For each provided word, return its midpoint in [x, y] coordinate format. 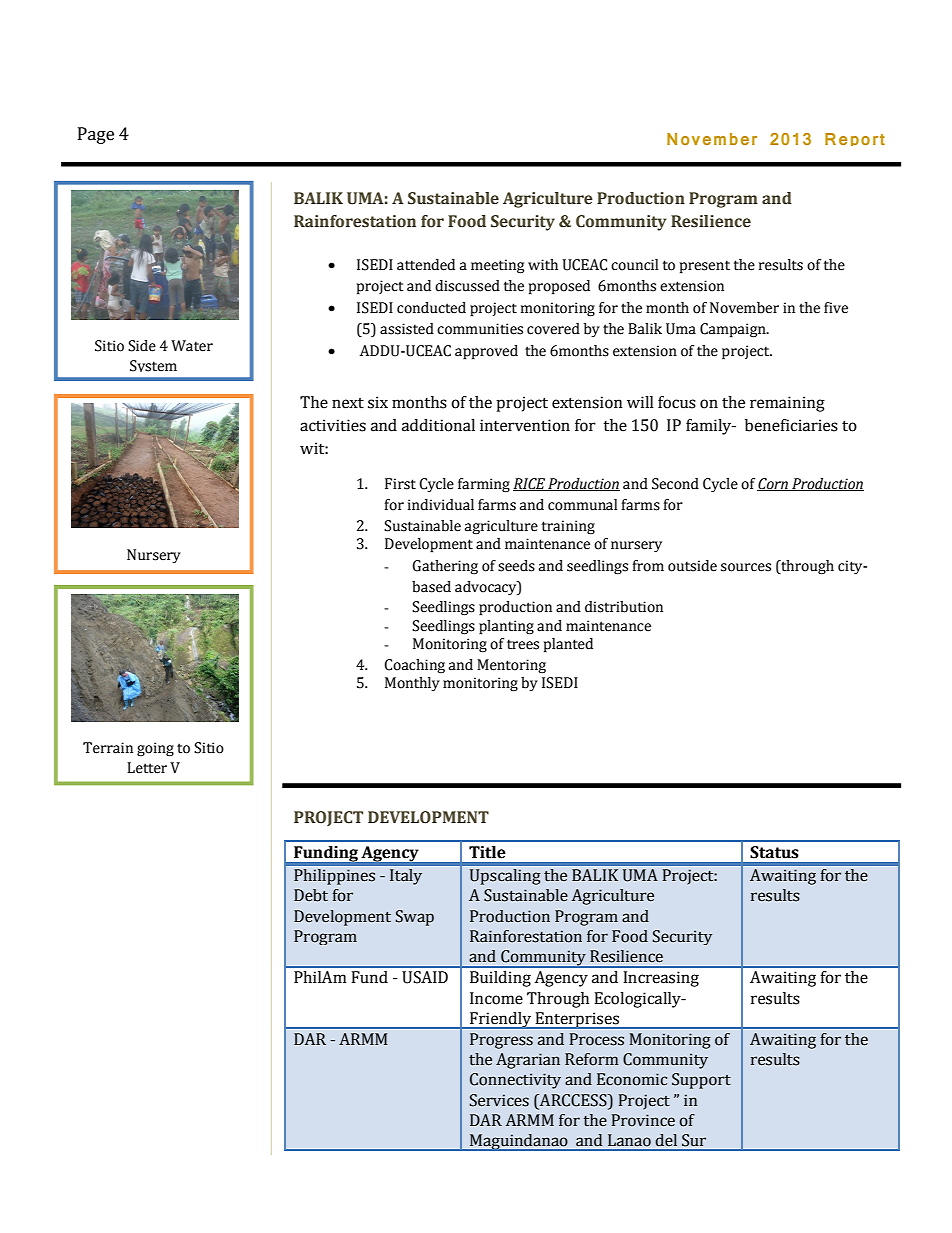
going [155, 749]
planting [506, 627]
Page [96, 135]
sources [746, 567]
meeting [497, 266]
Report [855, 139]
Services [499, 1100]
